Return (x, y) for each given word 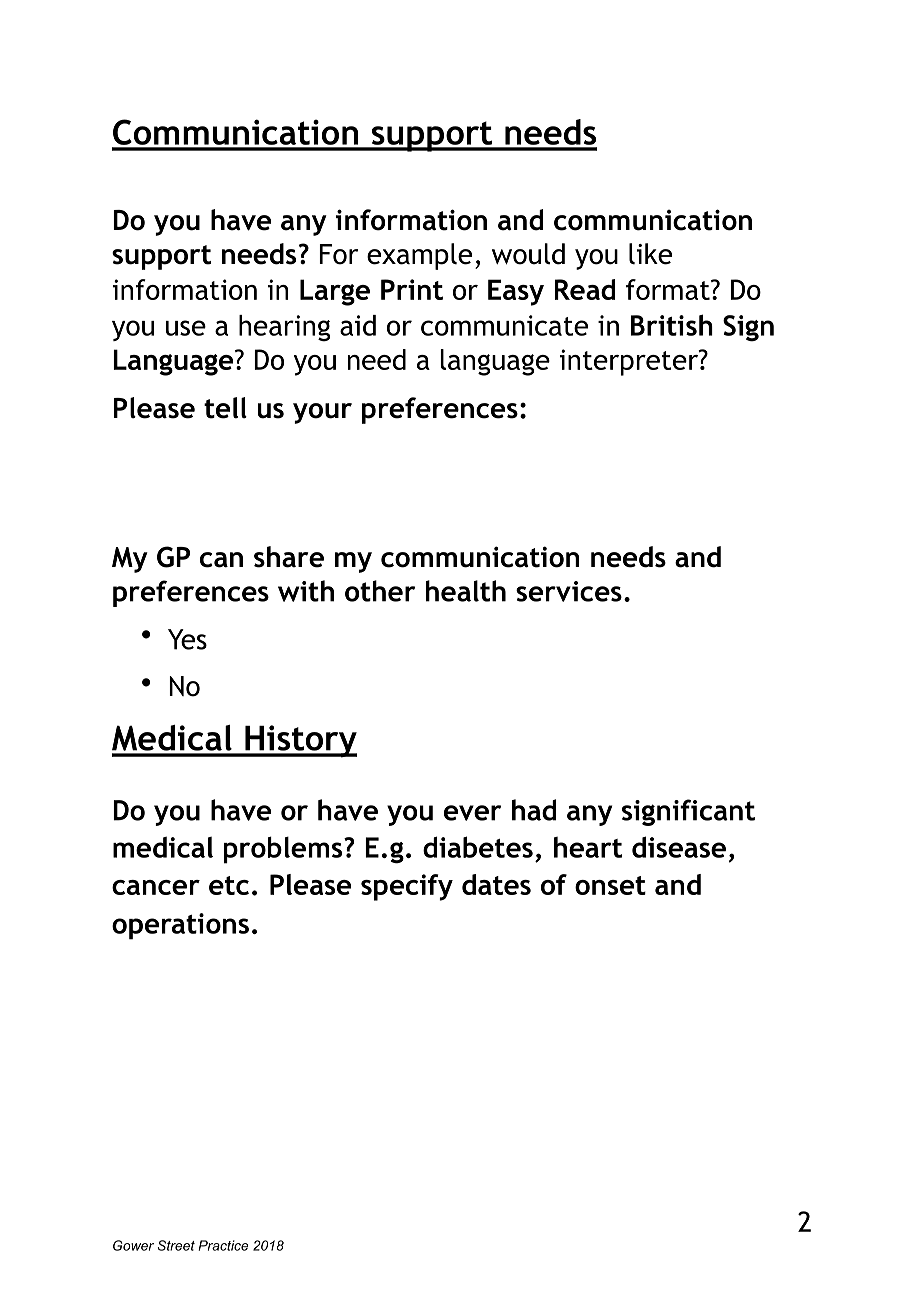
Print (412, 289)
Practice (223, 1245)
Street (176, 1245)
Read (585, 289)
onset (610, 885)
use (186, 328)
